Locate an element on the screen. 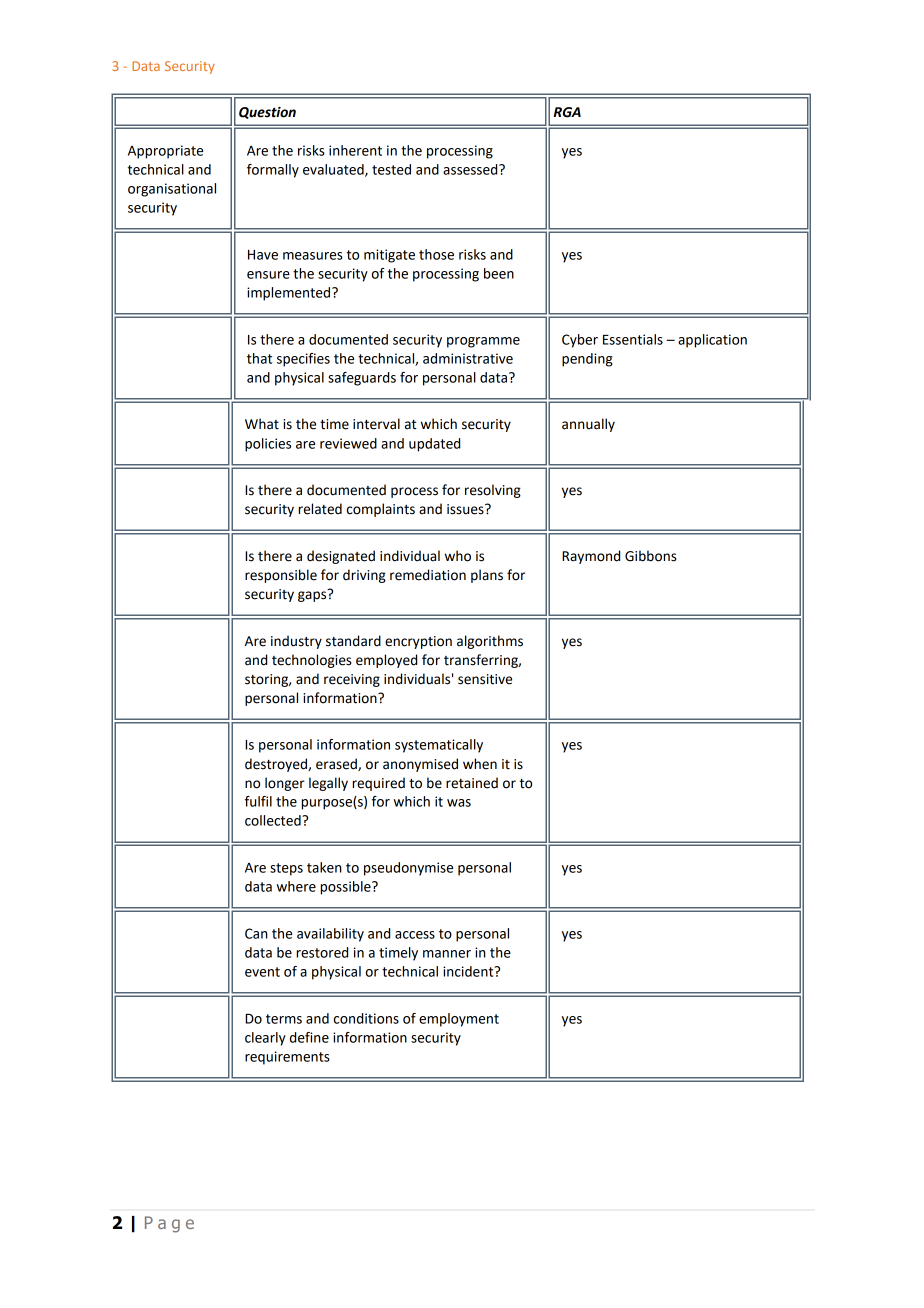  when is located at coordinates (480, 764).
